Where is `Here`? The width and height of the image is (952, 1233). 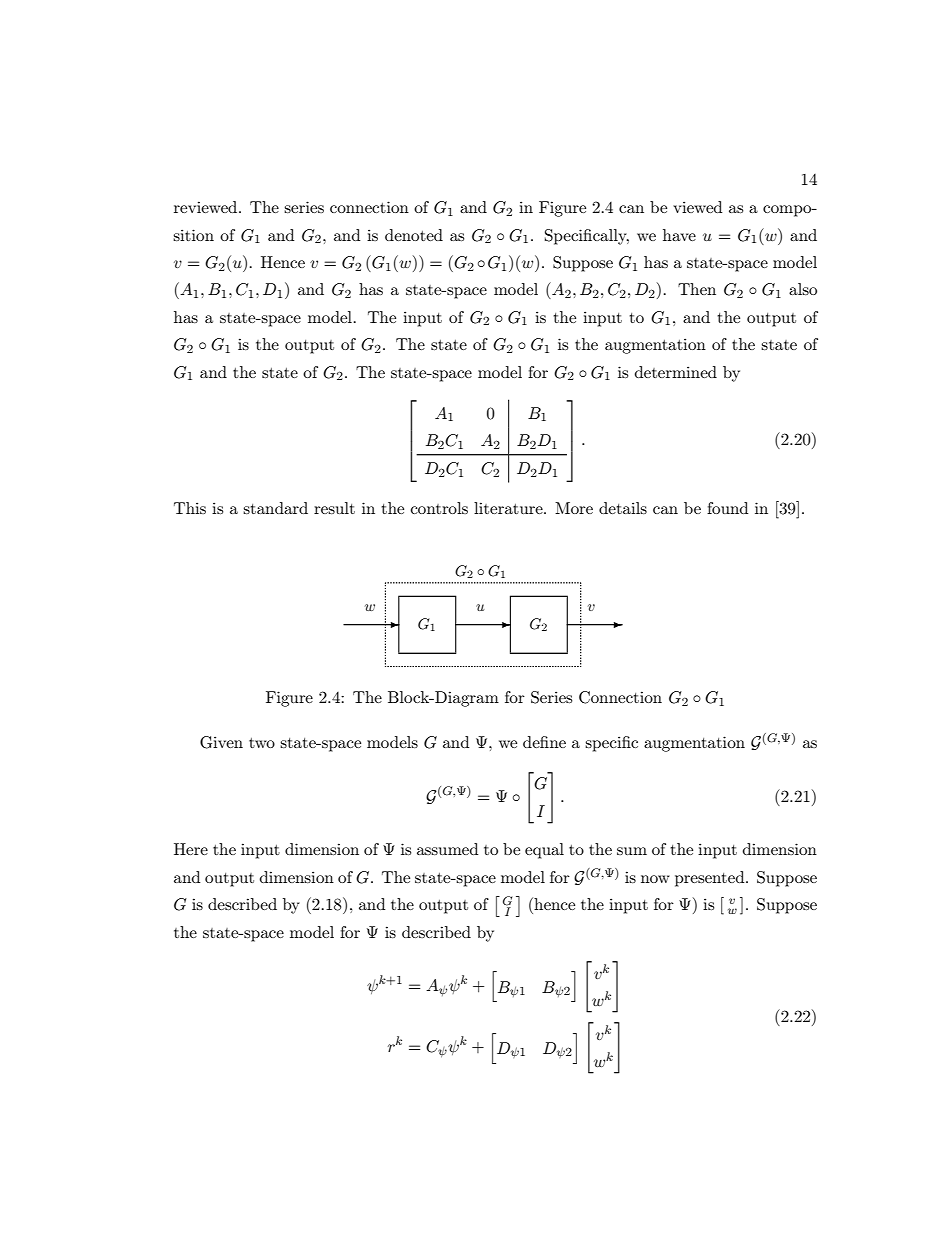 Here is located at coordinates (191, 849).
